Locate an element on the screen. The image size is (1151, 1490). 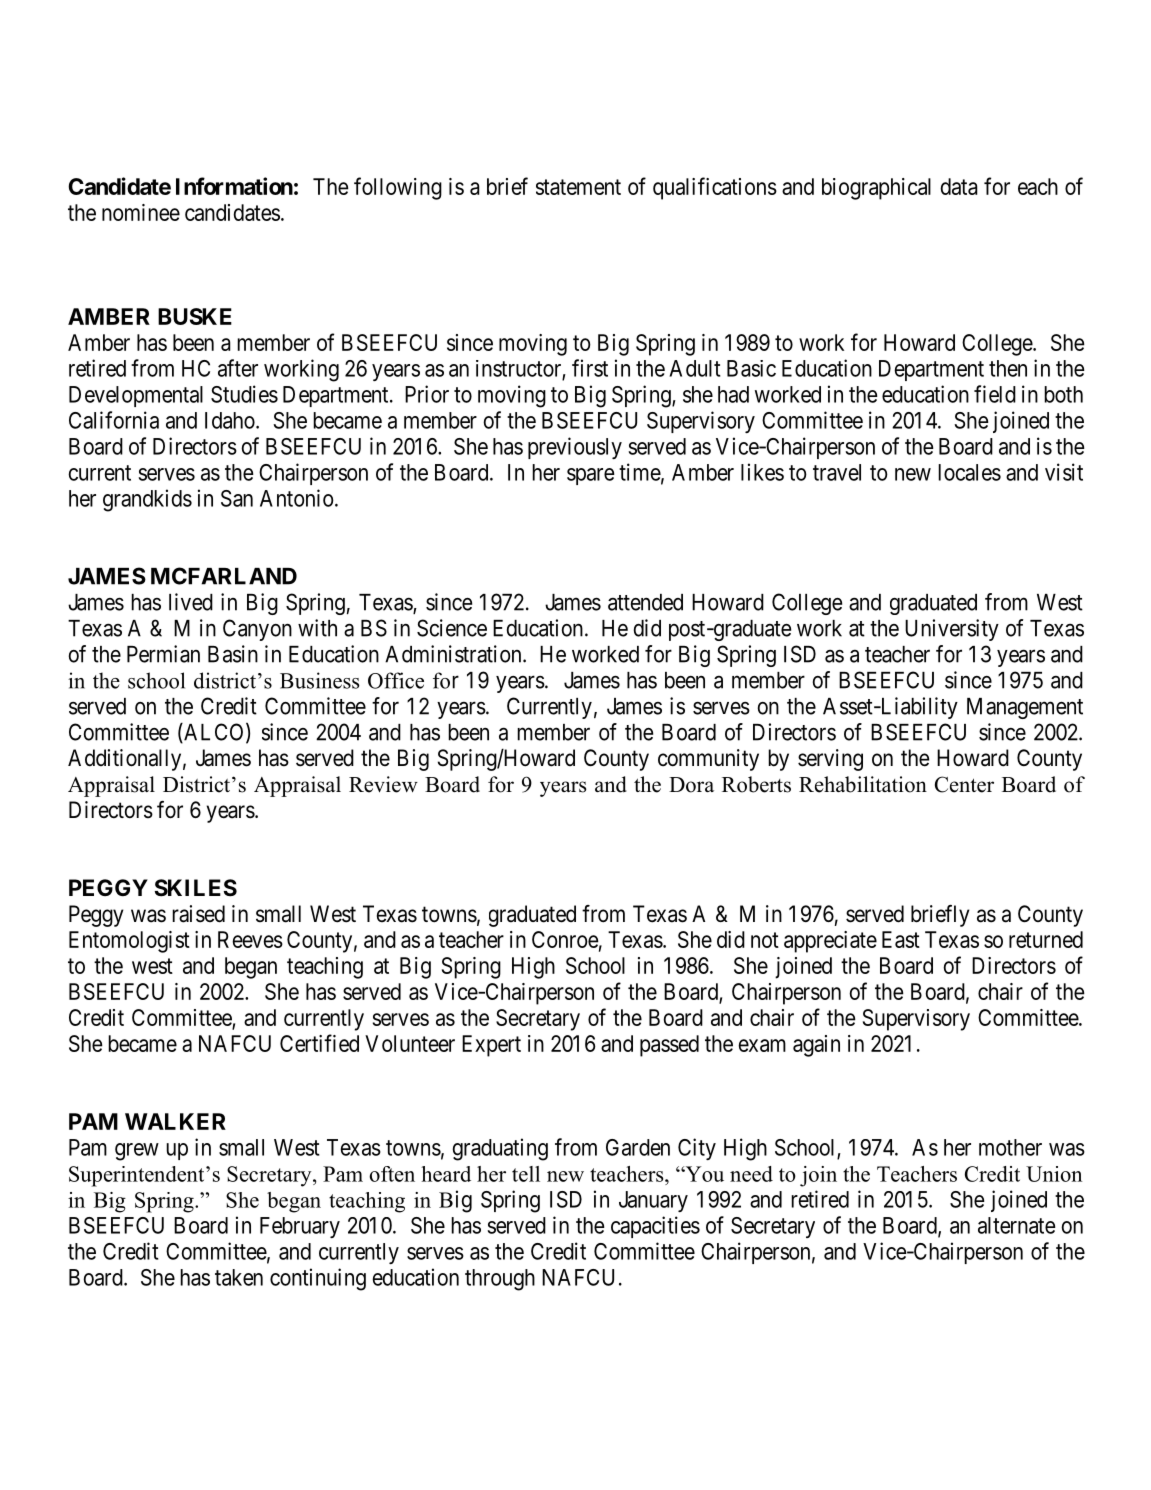
attended is located at coordinates (645, 602).
